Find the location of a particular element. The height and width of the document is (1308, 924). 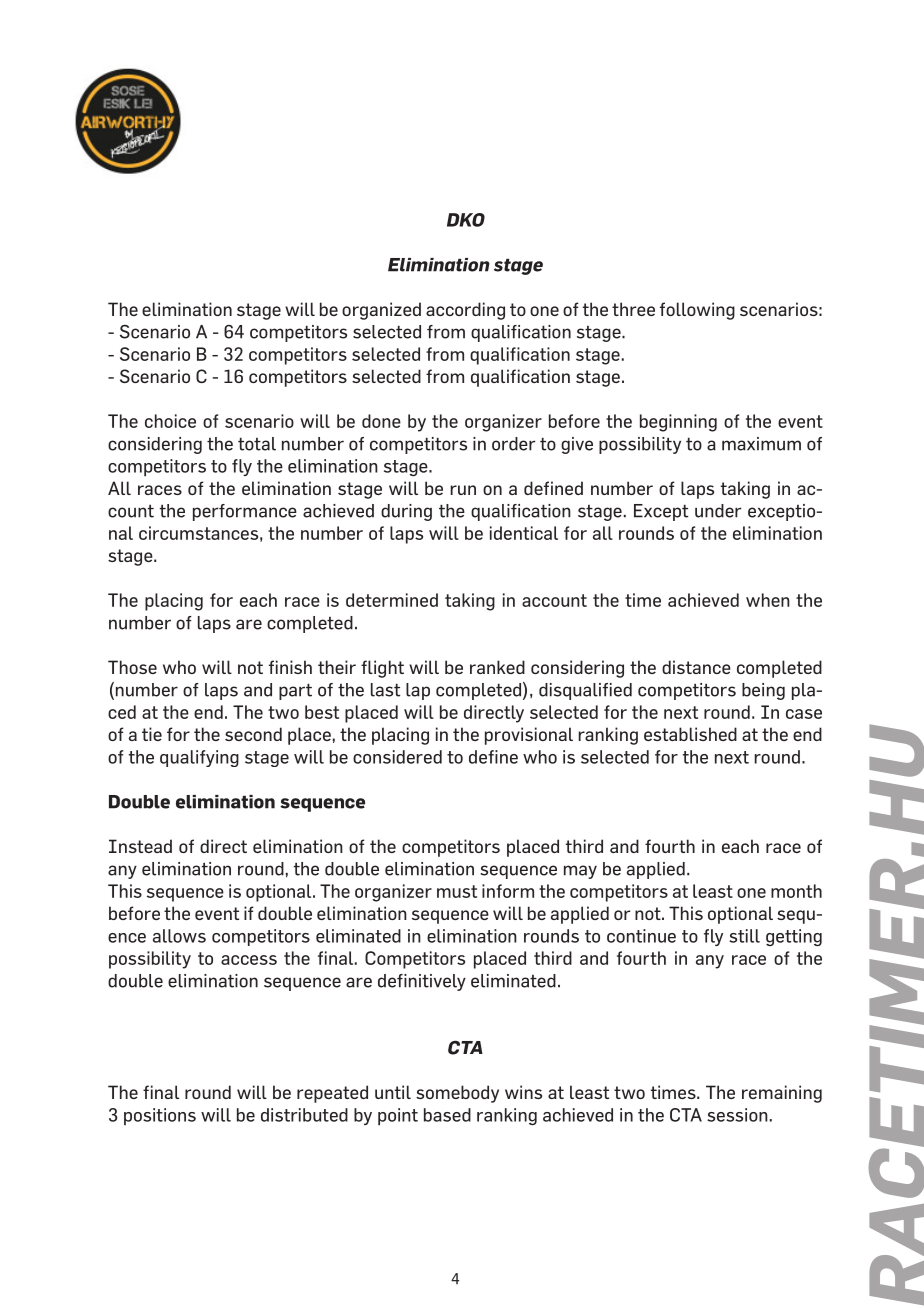

determined is located at coordinates (392, 600).
